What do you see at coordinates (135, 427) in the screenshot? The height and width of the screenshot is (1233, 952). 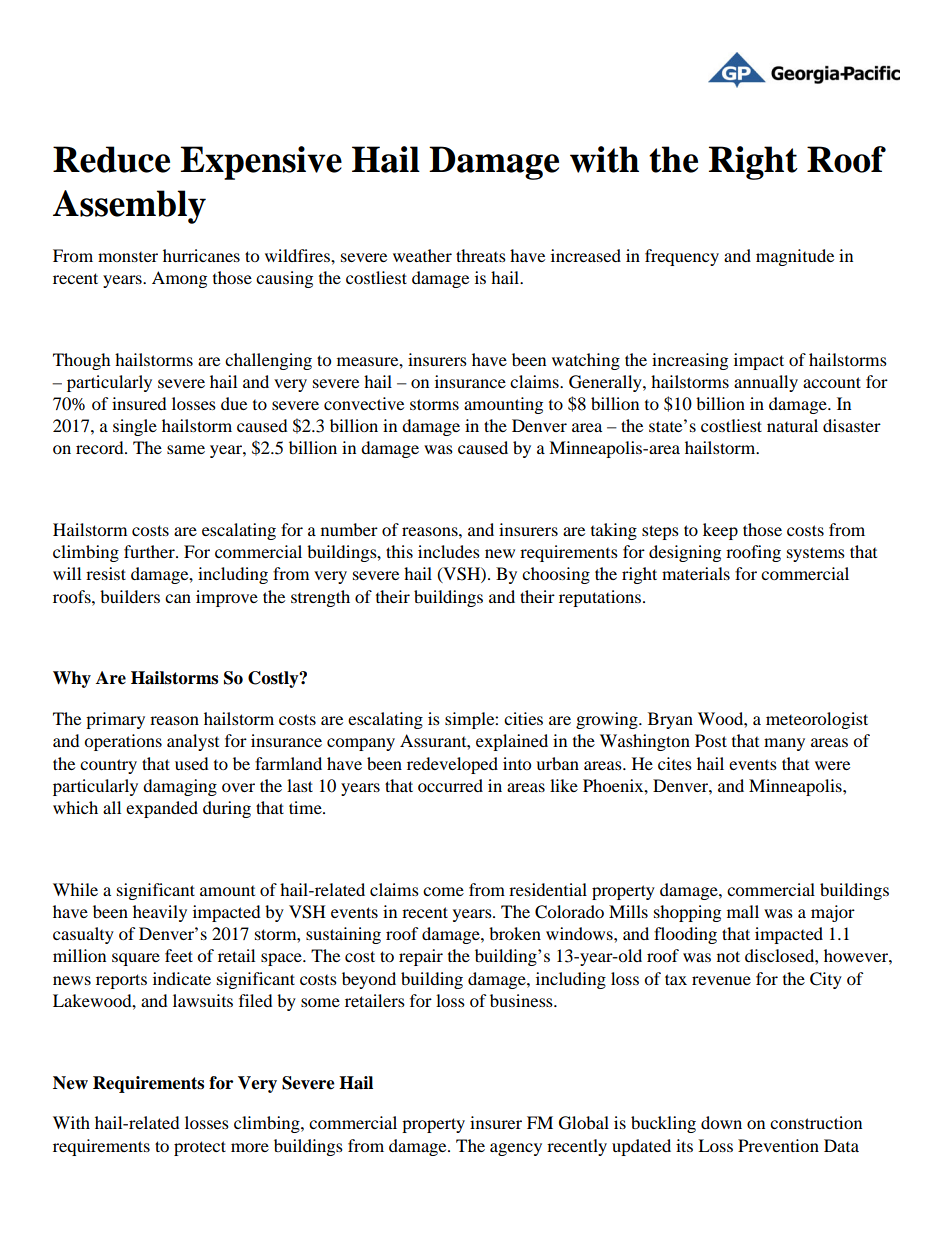 I see `single` at bounding box center [135, 427].
